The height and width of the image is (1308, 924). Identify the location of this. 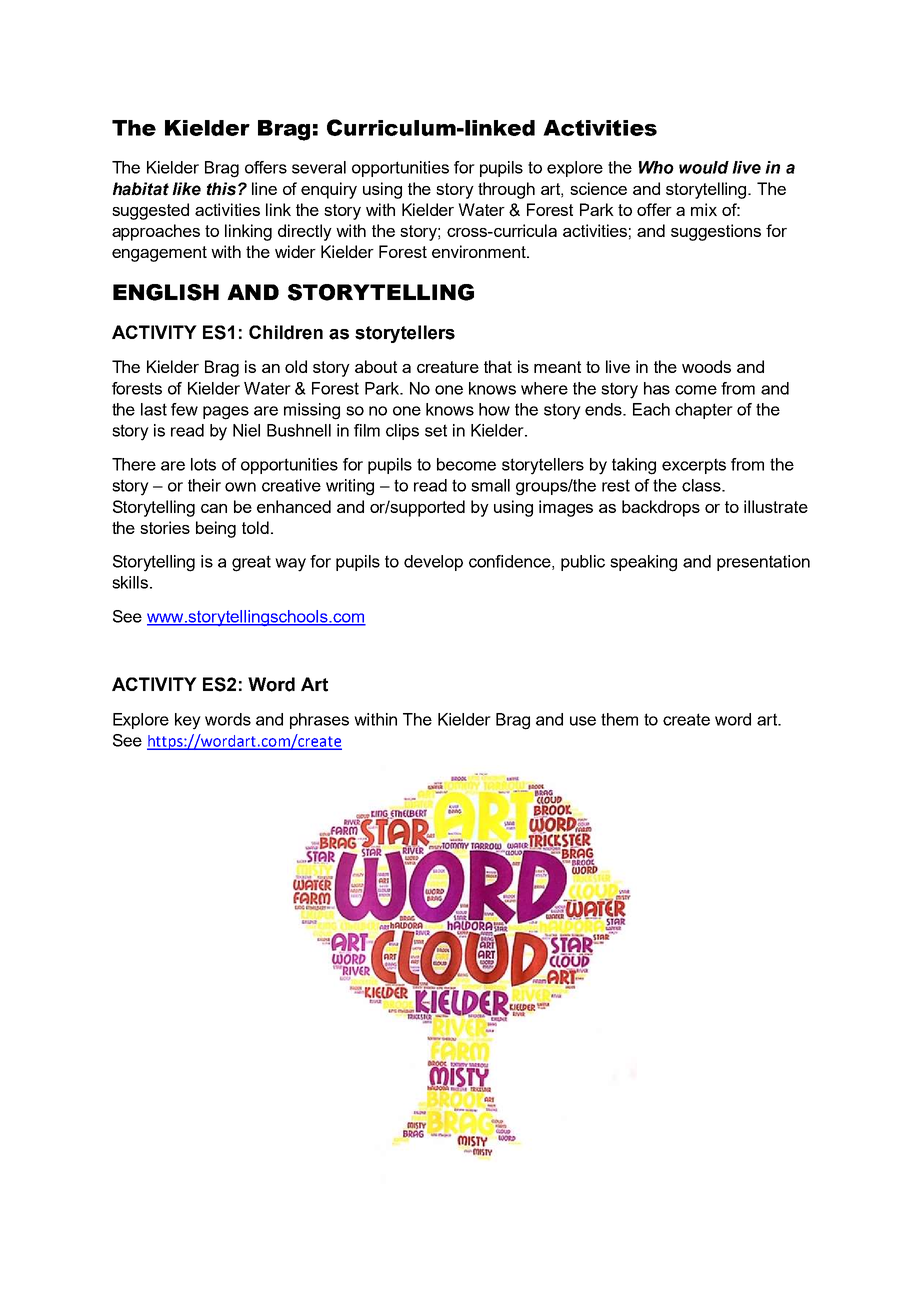
(223, 189).
